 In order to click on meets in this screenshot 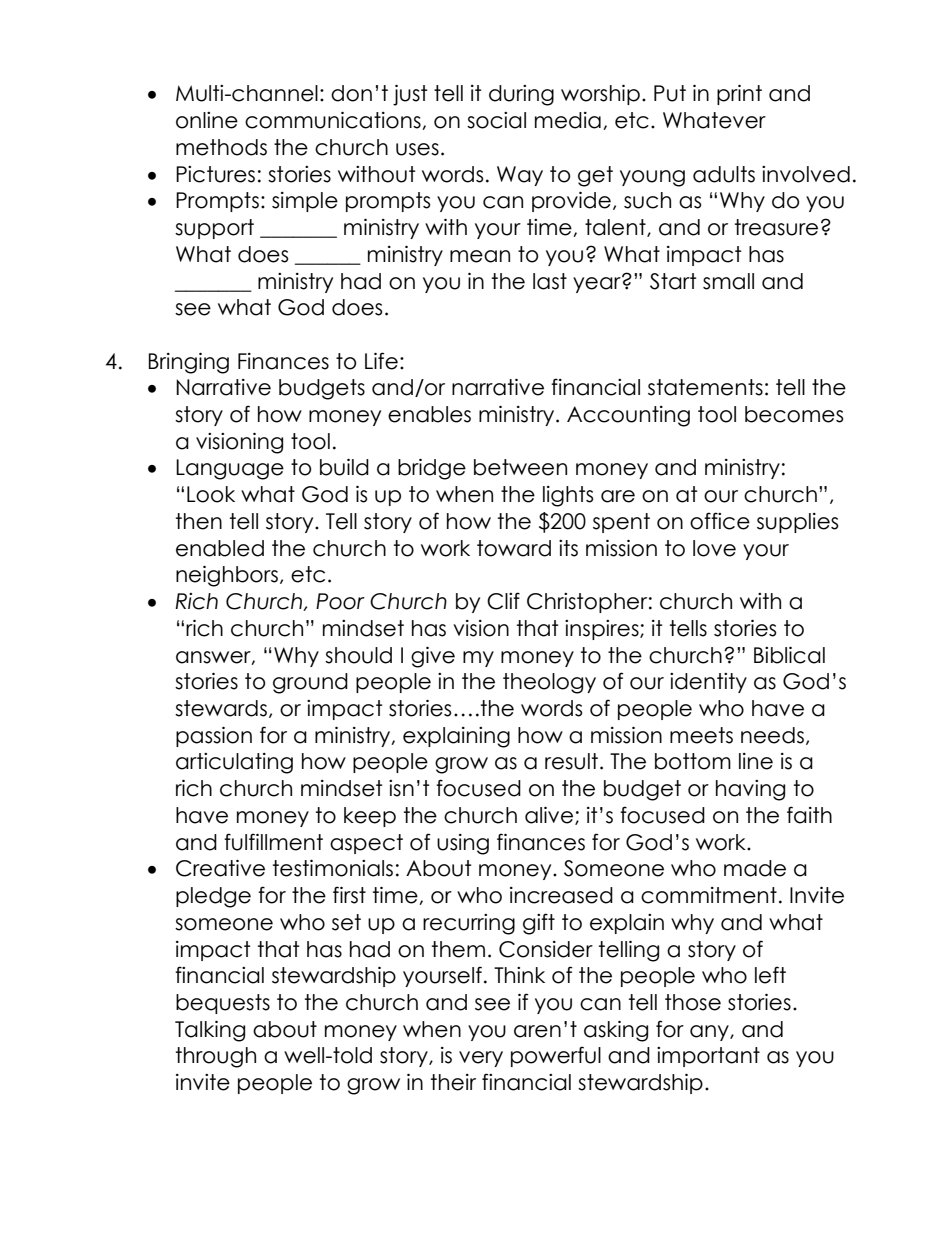, I will do `click(701, 735)`.
